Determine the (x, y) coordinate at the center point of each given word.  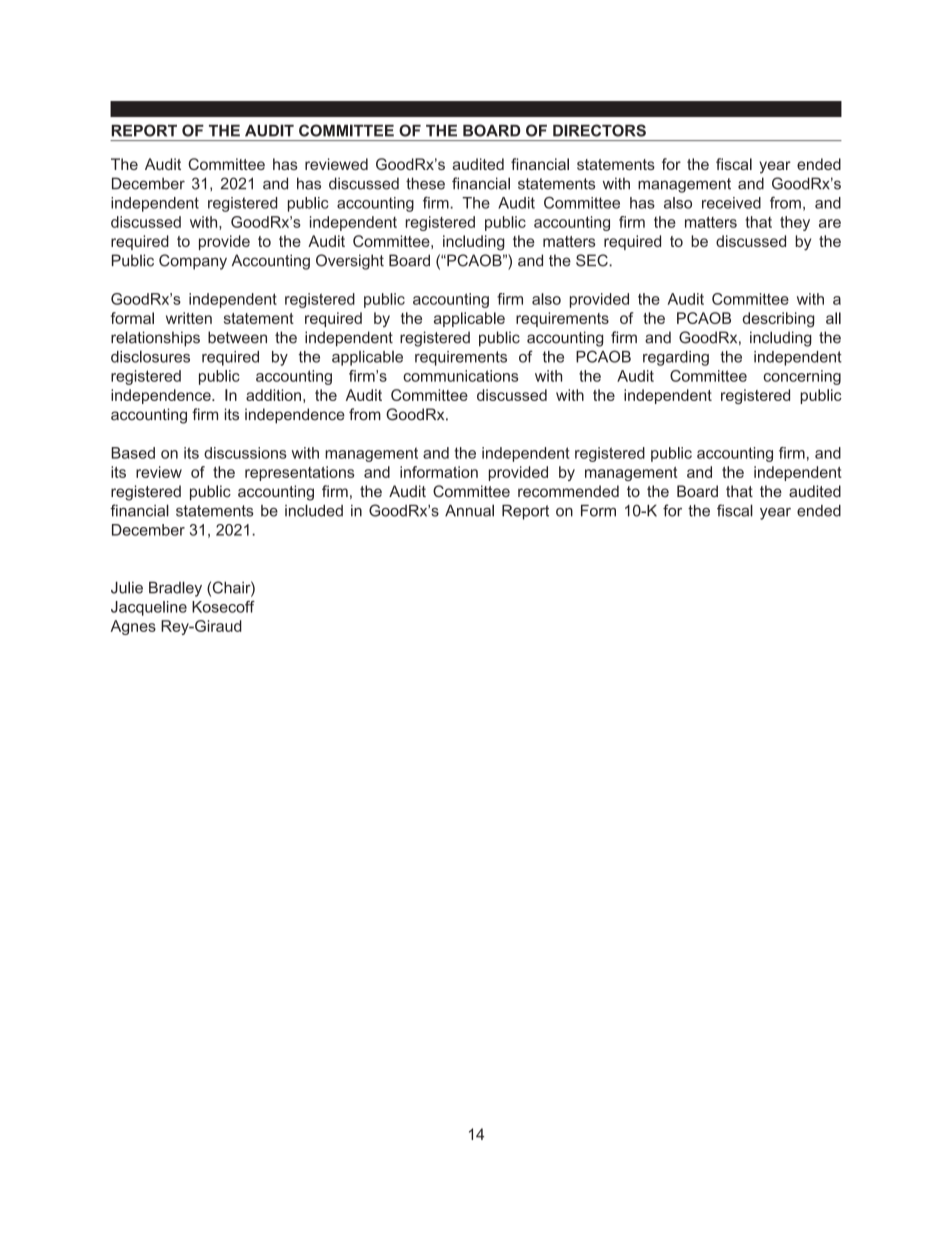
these (425, 183)
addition (273, 395)
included (314, 510)
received (731, 203)
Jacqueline (149, 608)
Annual (469, 510)
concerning (802, 377)
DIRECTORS (599, 130)
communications (460, 376)
